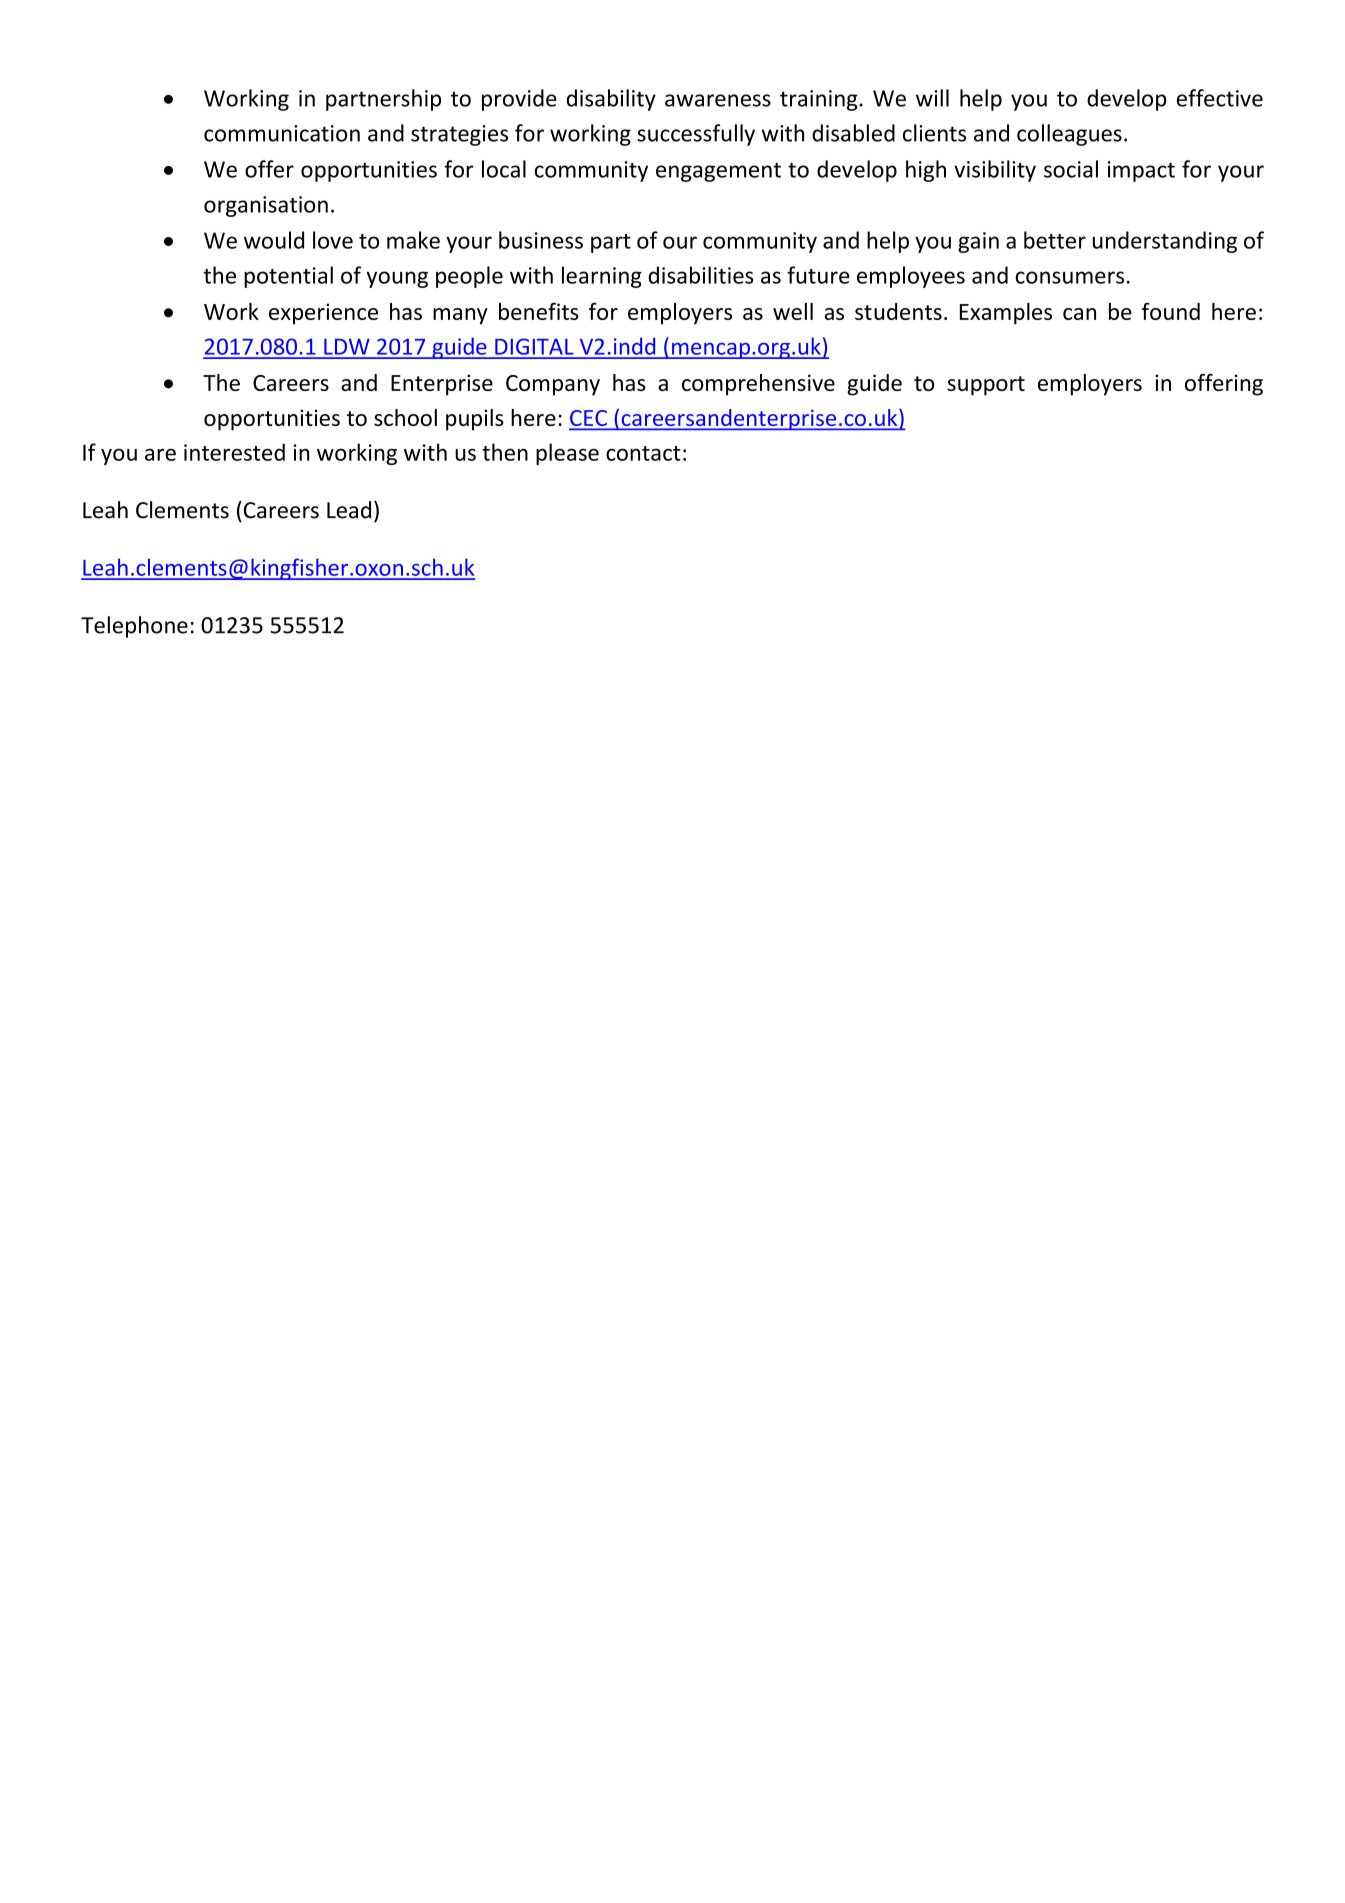 The image size is (1345, 1903). I want to click on please, so click(567, 454).
